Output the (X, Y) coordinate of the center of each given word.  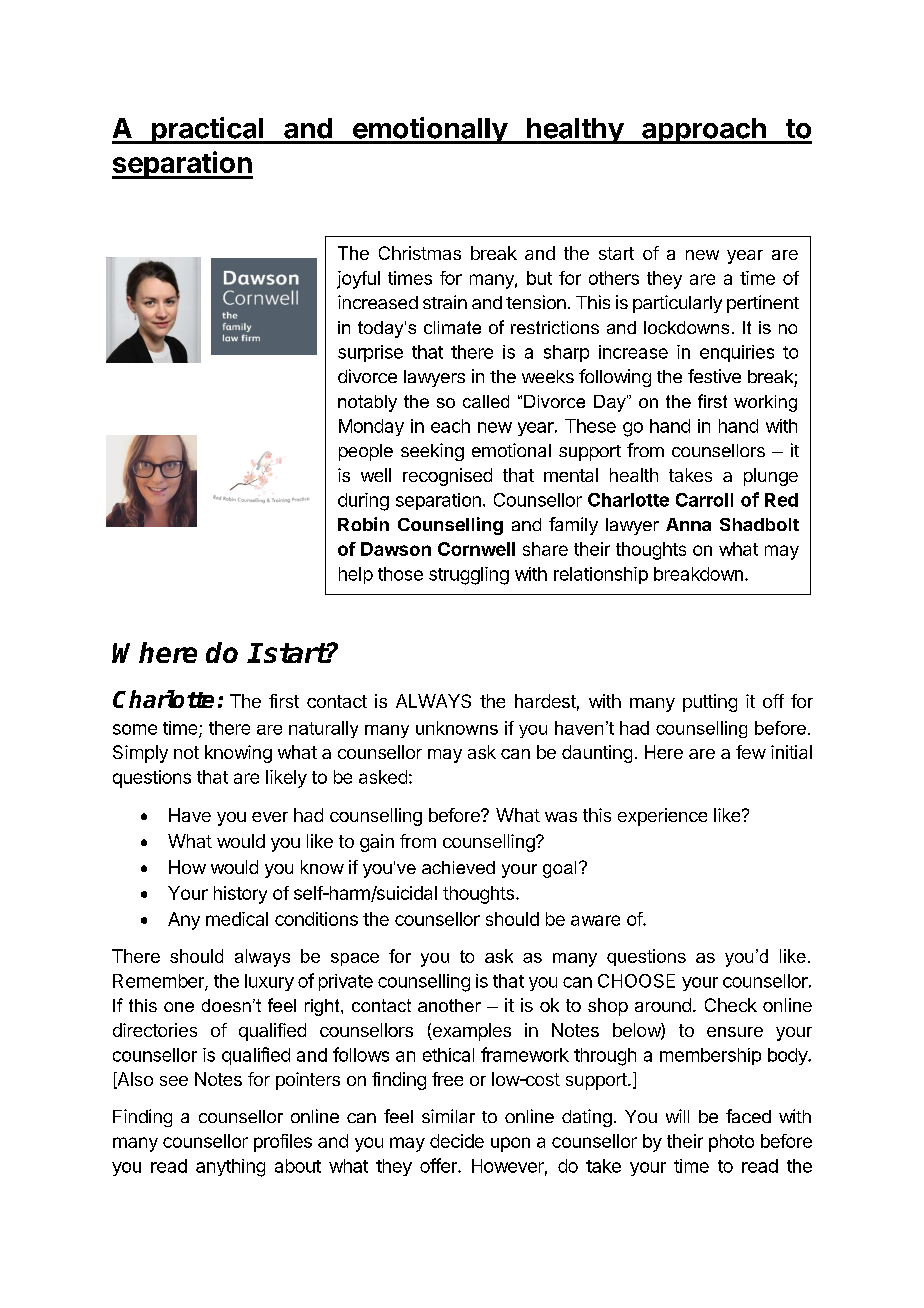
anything (230, 1168)
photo (731, 1143)
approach (704, 131)
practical (208, 130)
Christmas (420, 253)
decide (457, 1141)
